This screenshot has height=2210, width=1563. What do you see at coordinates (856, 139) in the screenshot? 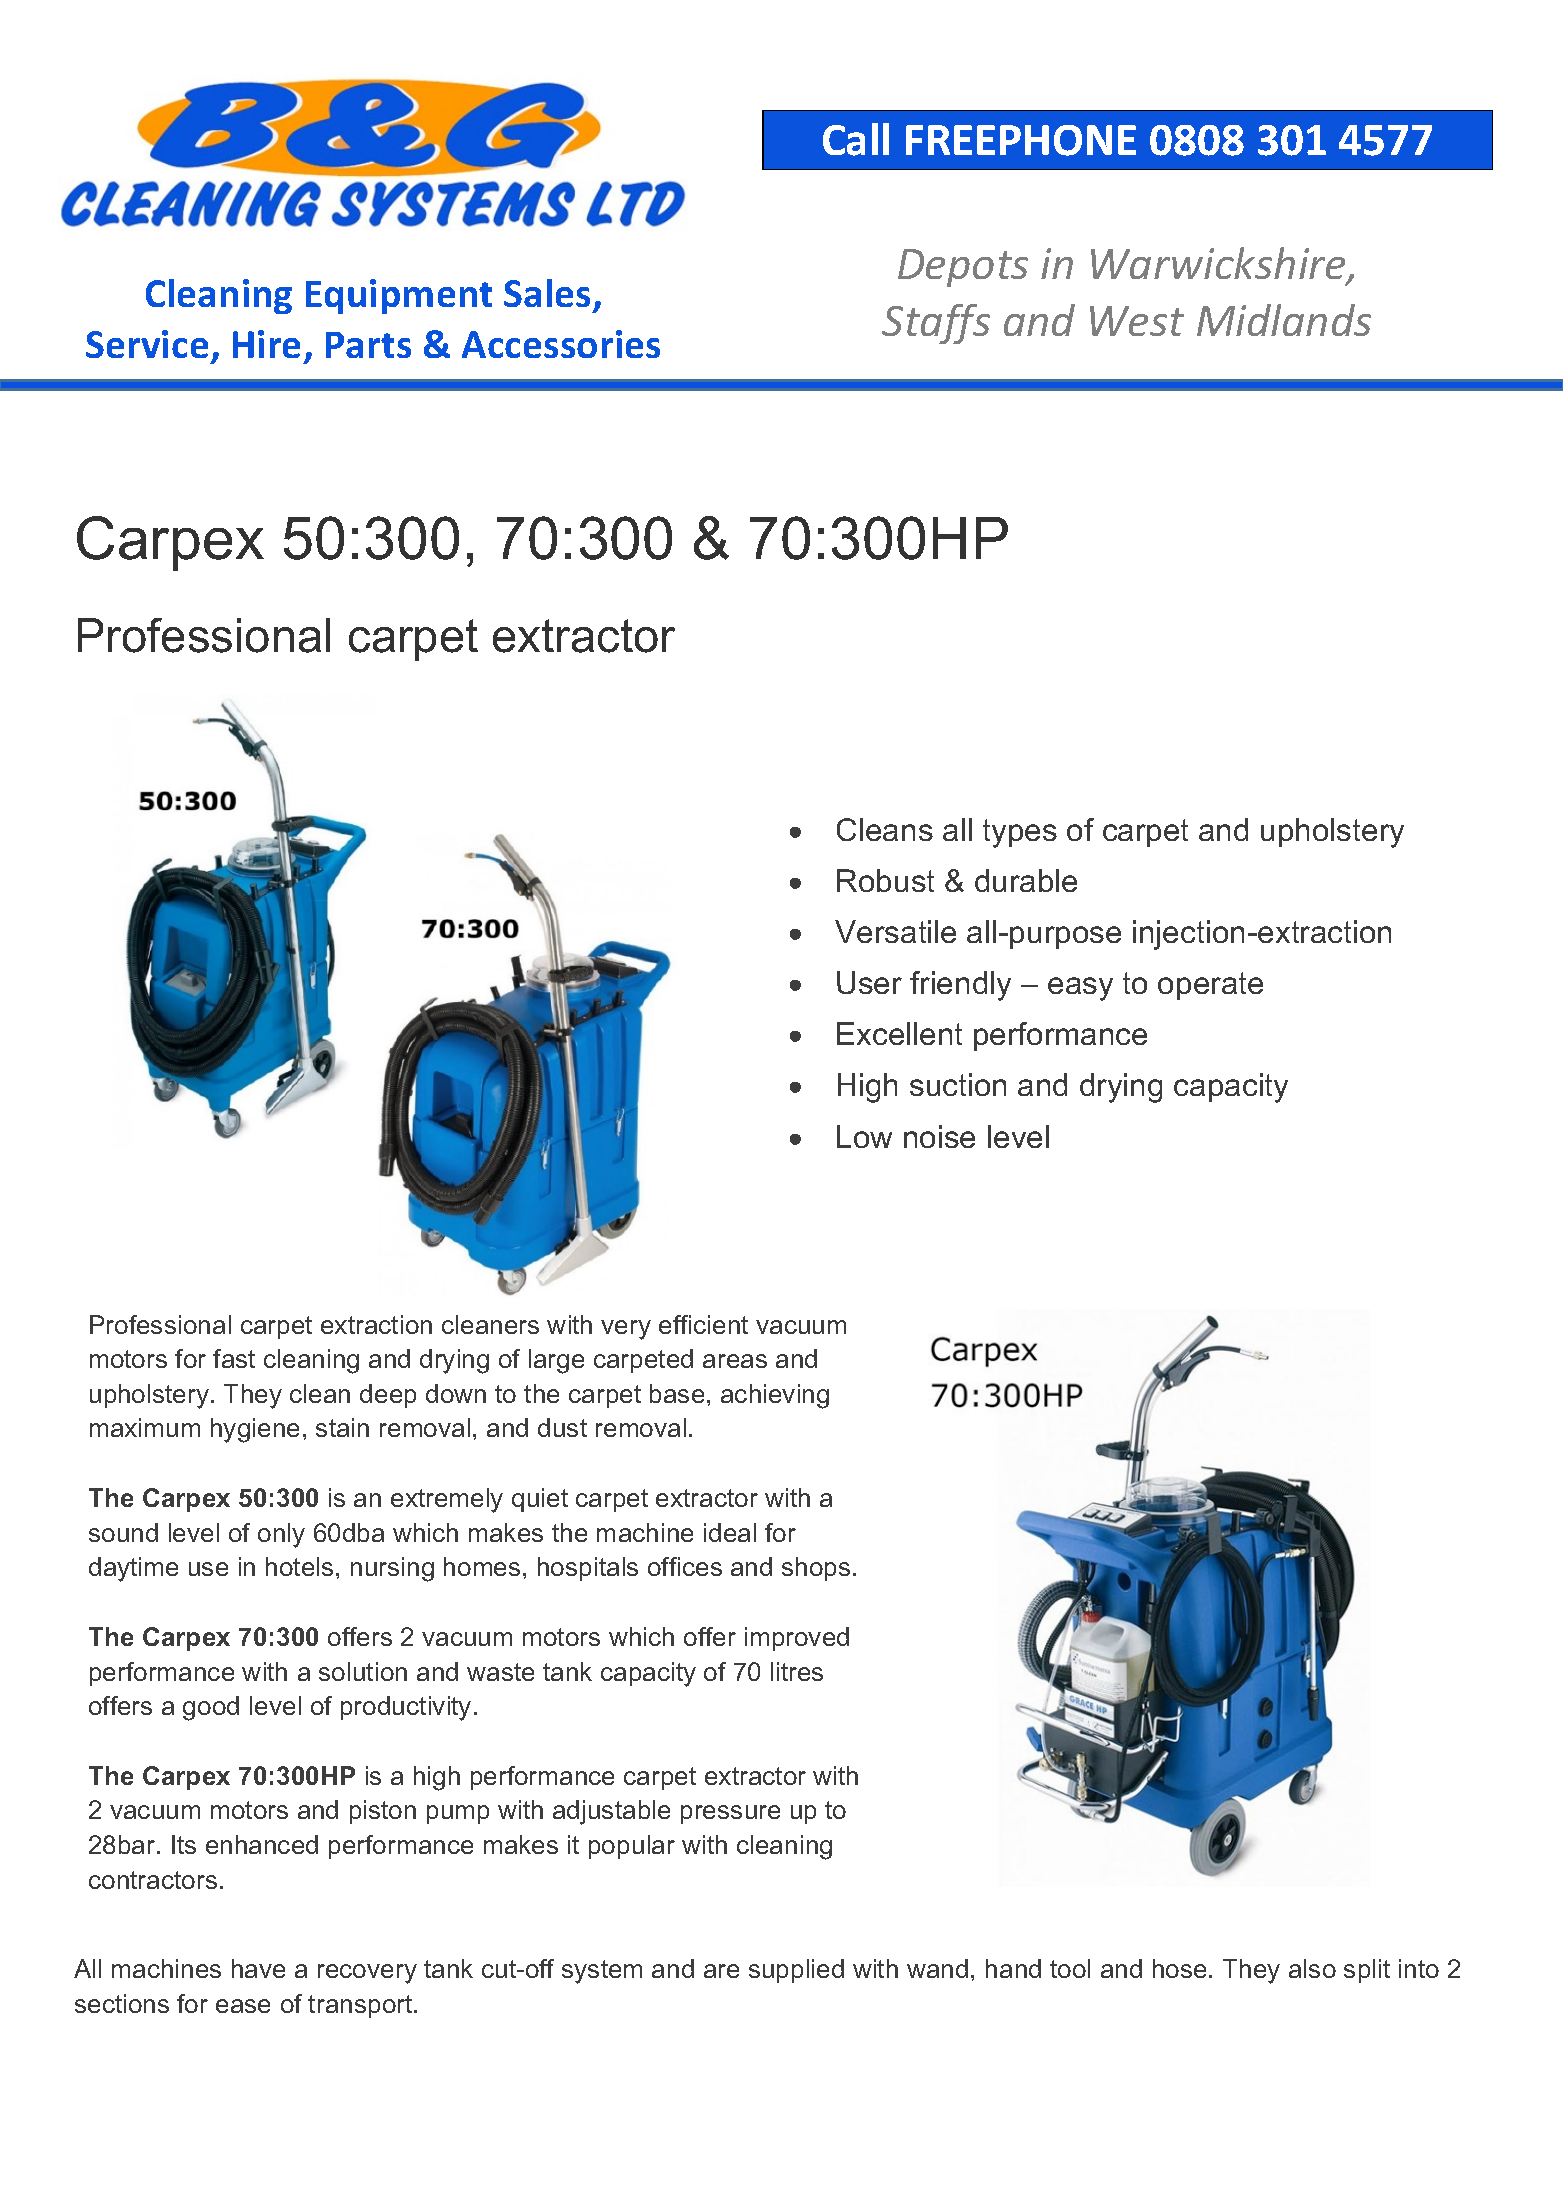
I see `Call` at bounding box center [856, 139].
